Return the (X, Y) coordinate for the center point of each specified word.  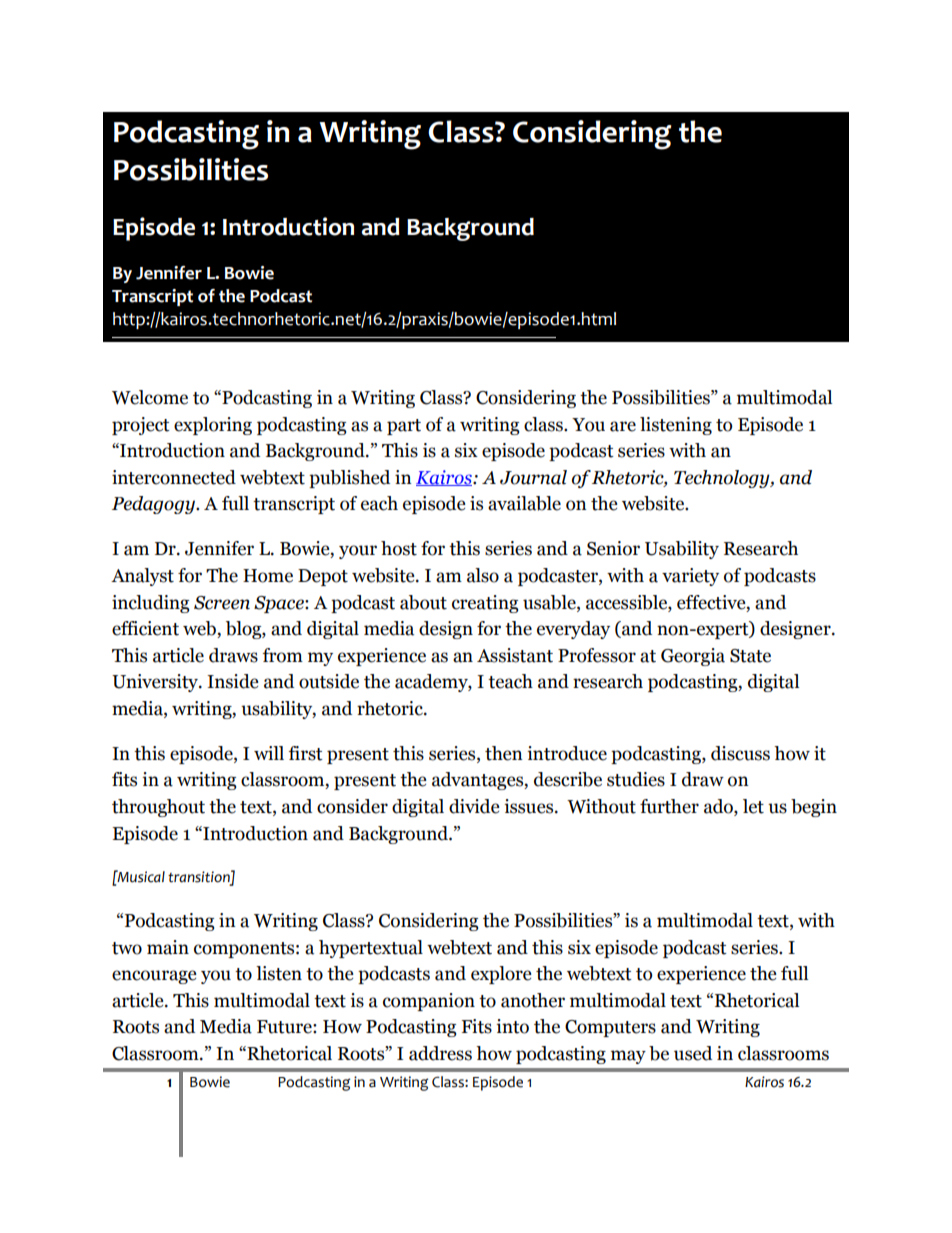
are (623, 426)
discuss (740, 753)
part (404, 427)
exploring (213, 426)
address (440, 1053)
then (504, 753)
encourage (154, 977)
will (269, 753)
